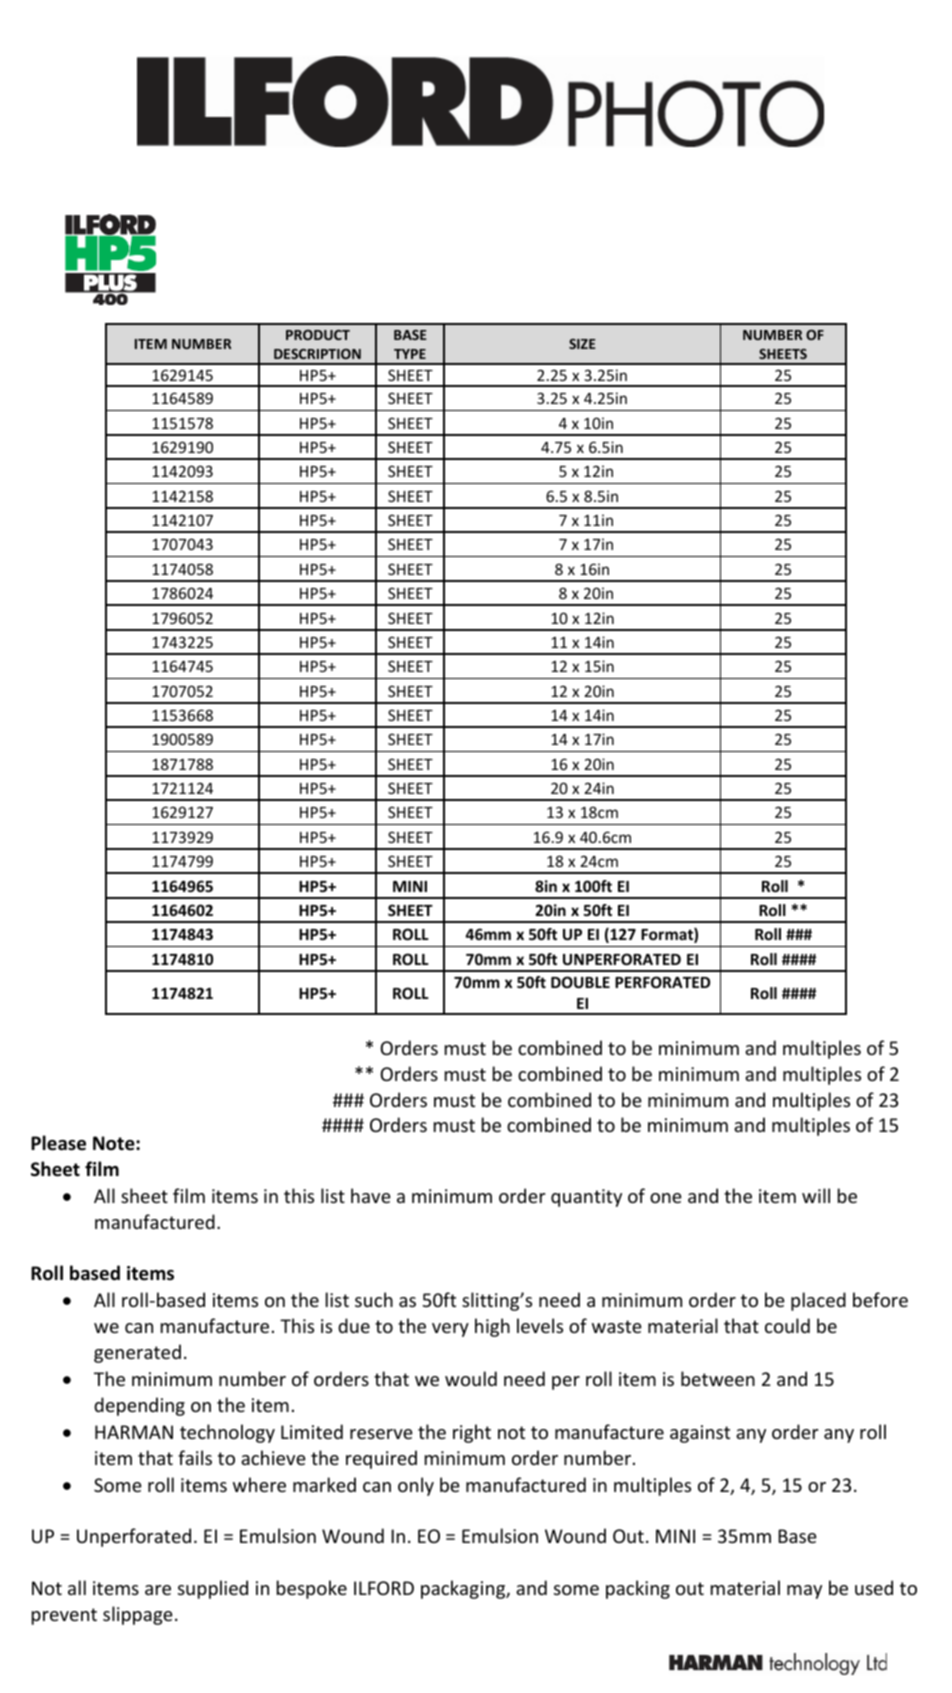 Image resolution: width=952 pixels, height=1693 pixels. Describe the element at coordinates (580, 982) in the image. I see `DOUBLE` at that location.
